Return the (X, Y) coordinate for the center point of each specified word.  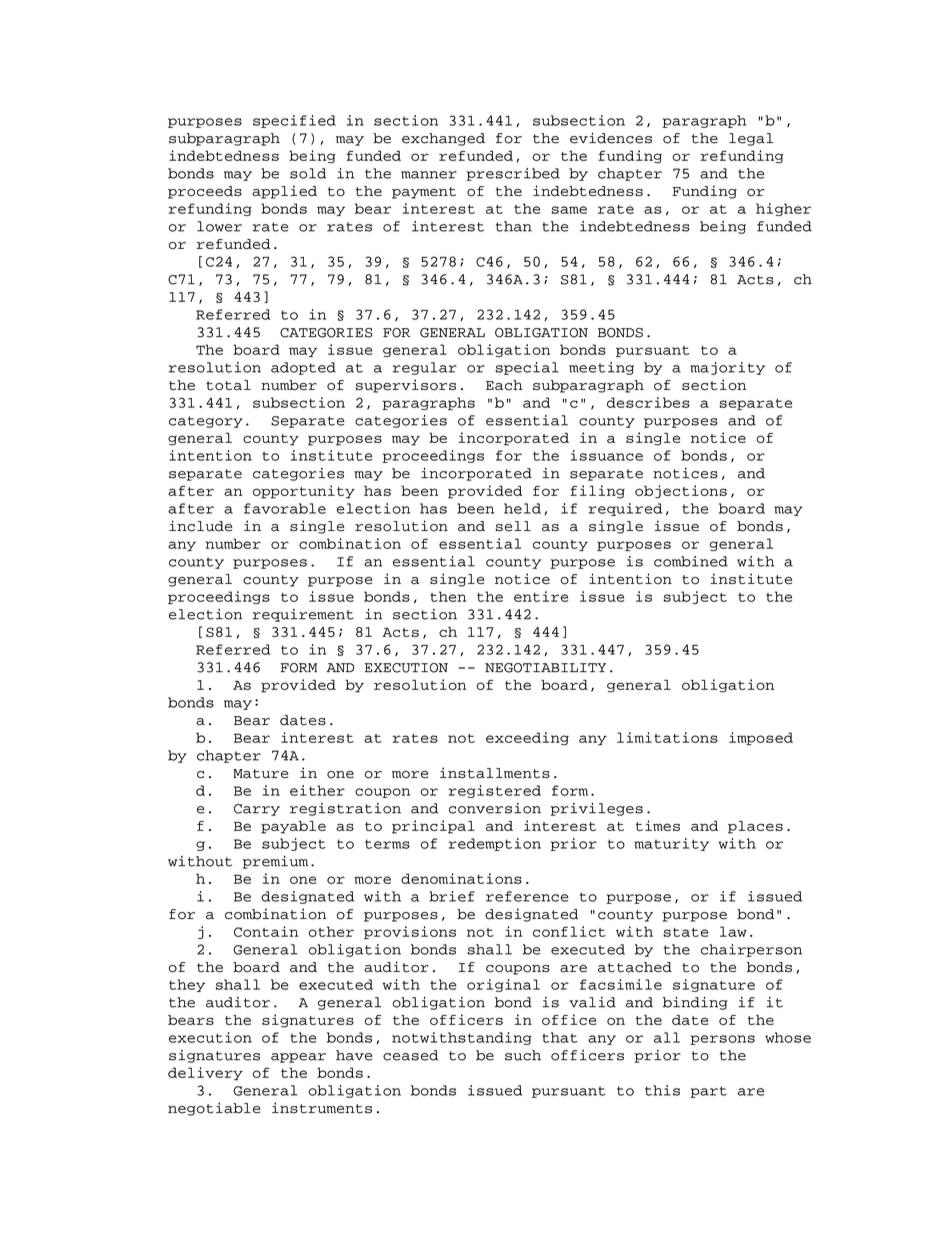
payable (293, 827)
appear (298, 1058)
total (228, 385)
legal (751, 139)
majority (727, 368)
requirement (303, 615)
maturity (671, 844)
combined (691, 561)
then (448, 596)
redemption (495, 844)
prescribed (513, 174)
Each (504, 385)
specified (294, 121)
